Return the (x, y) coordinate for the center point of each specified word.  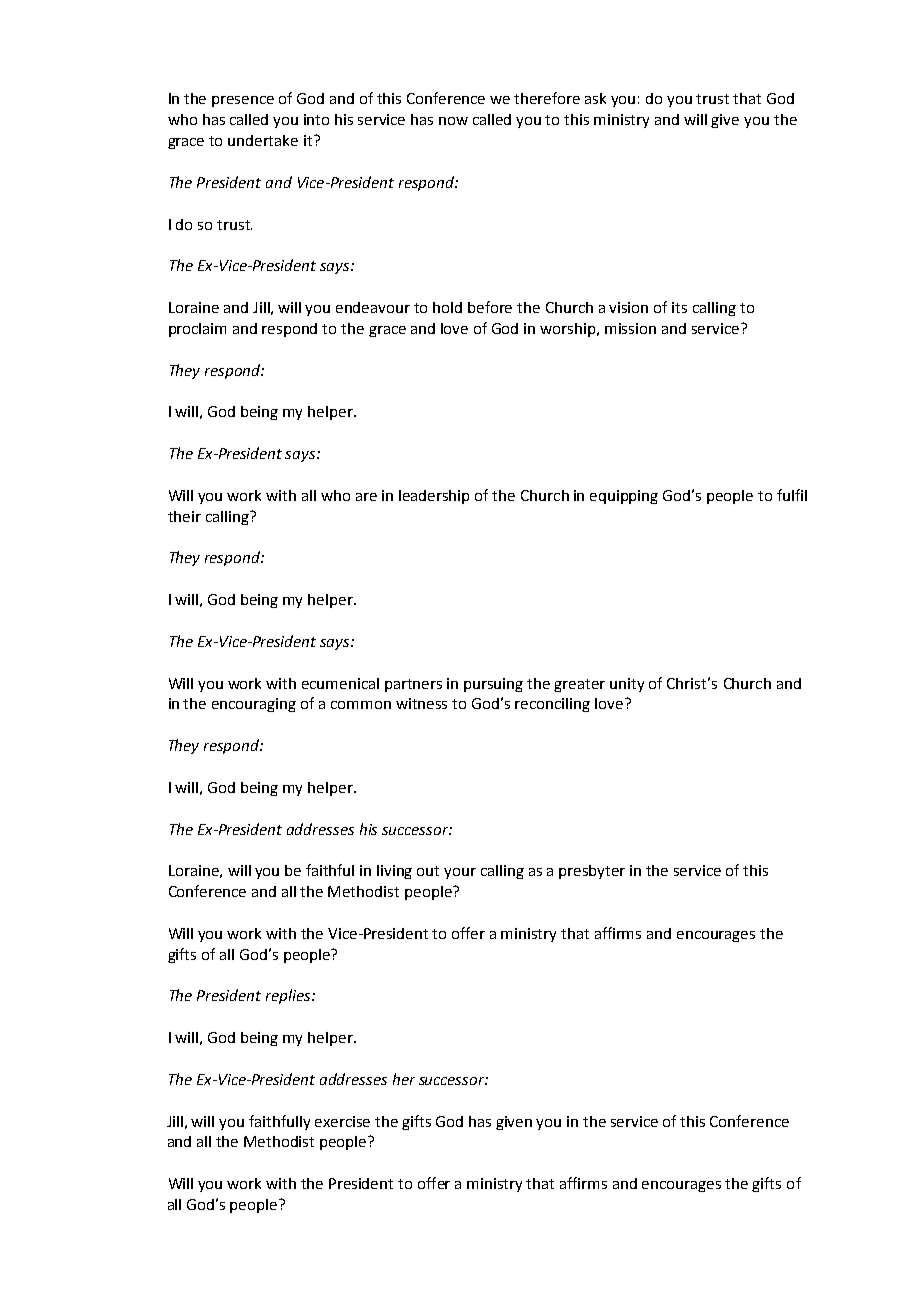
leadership (434, 497)
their (184, 516)
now (453, 121)
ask (595, 98)
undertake (263, 140)
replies (289, 996)
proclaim (197, 330)
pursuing (493, 685)
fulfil (792, 495)
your (460, 873)
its (679, 307)
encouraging (254, 705)
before (490, 307)
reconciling (552, 705)
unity (627, 685)
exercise (342, 1121)
